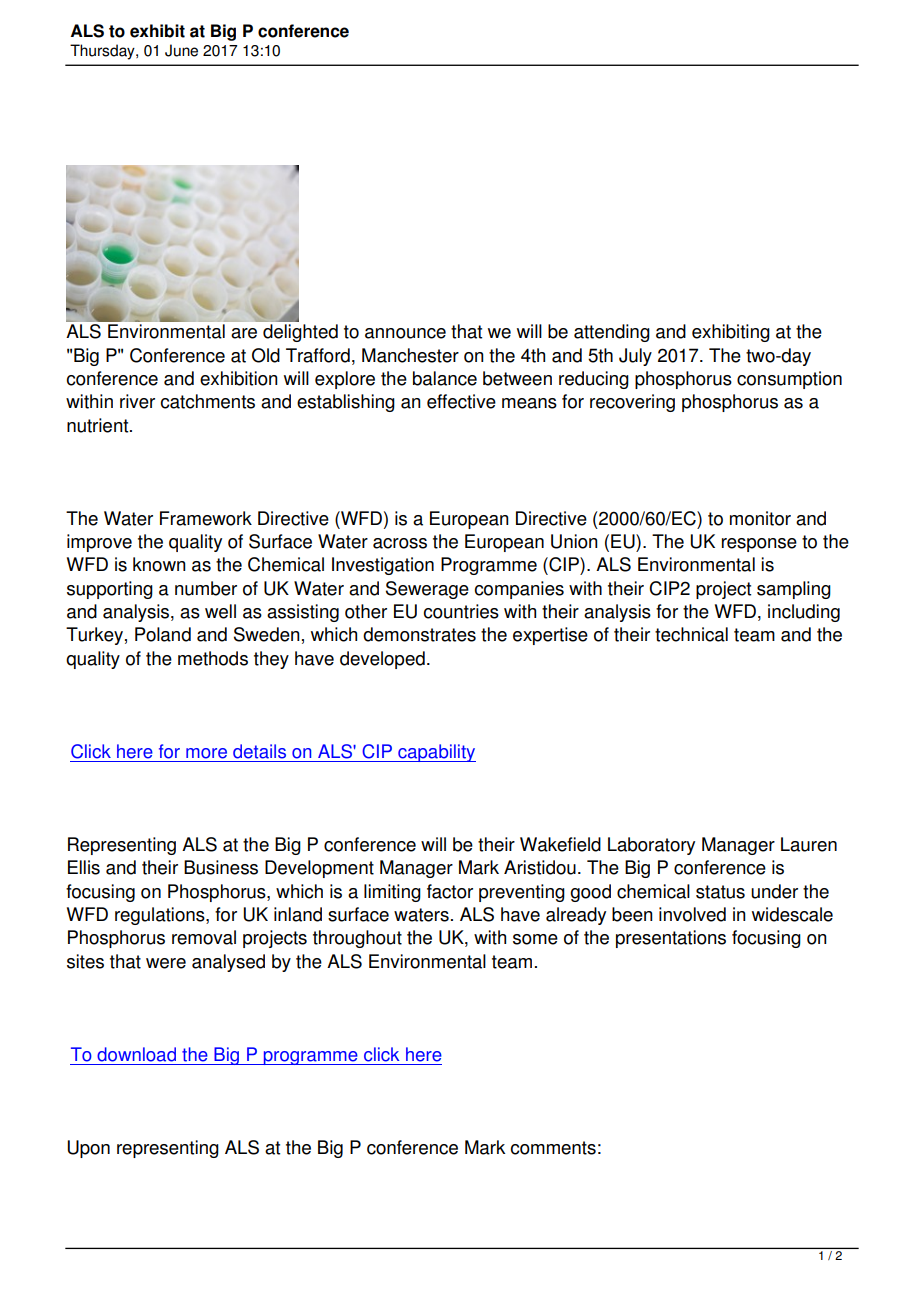  What do you see at coordinates (436, 753) in the screenshot?
I see `capability` at bounding box center [436, 753].
